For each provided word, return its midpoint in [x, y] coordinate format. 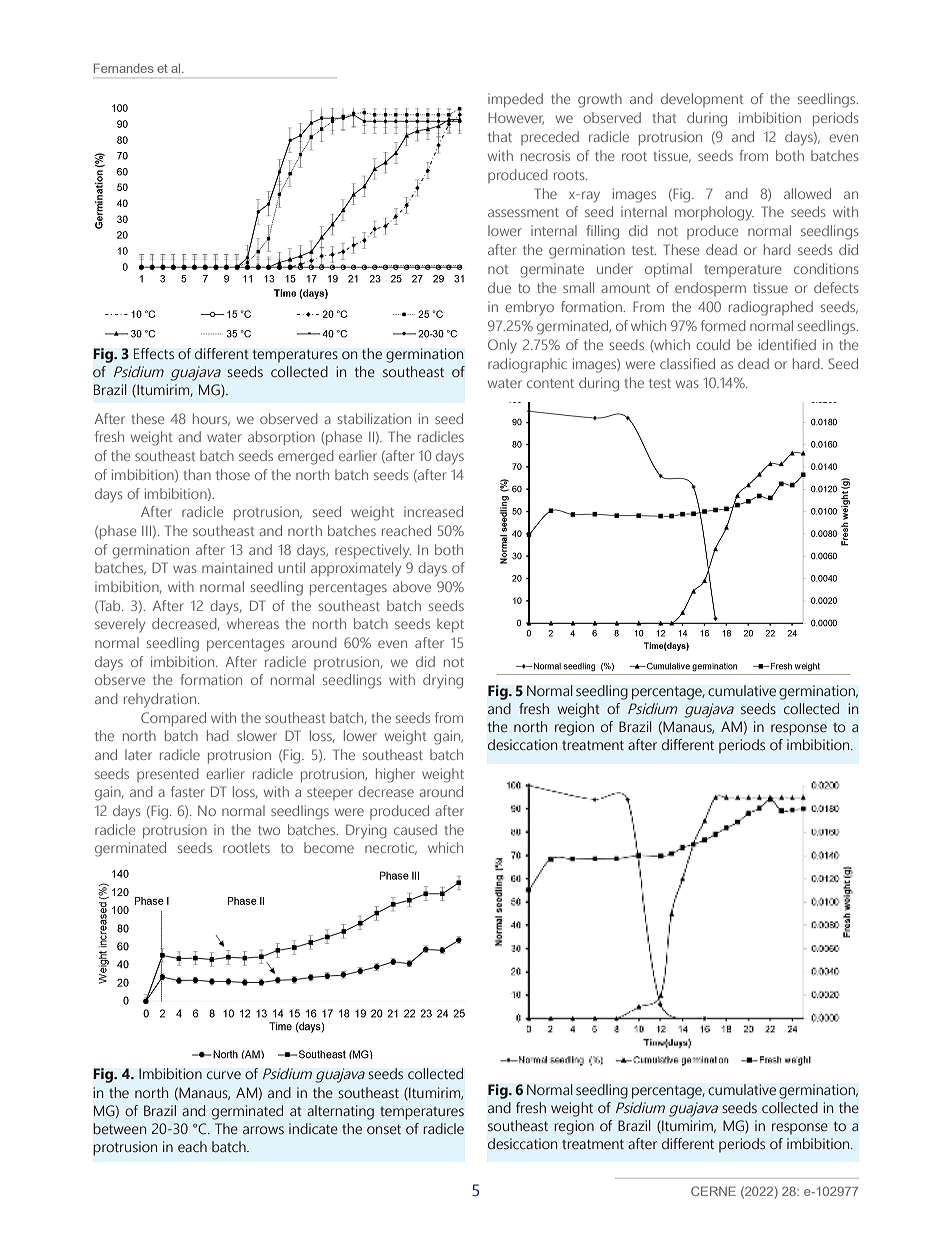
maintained [237, 567]
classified [687, 363]
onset [384, 1129]
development [702, 100]
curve [224, 1075]
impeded [515, 100]
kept [450, 625]
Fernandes [124, 68]
